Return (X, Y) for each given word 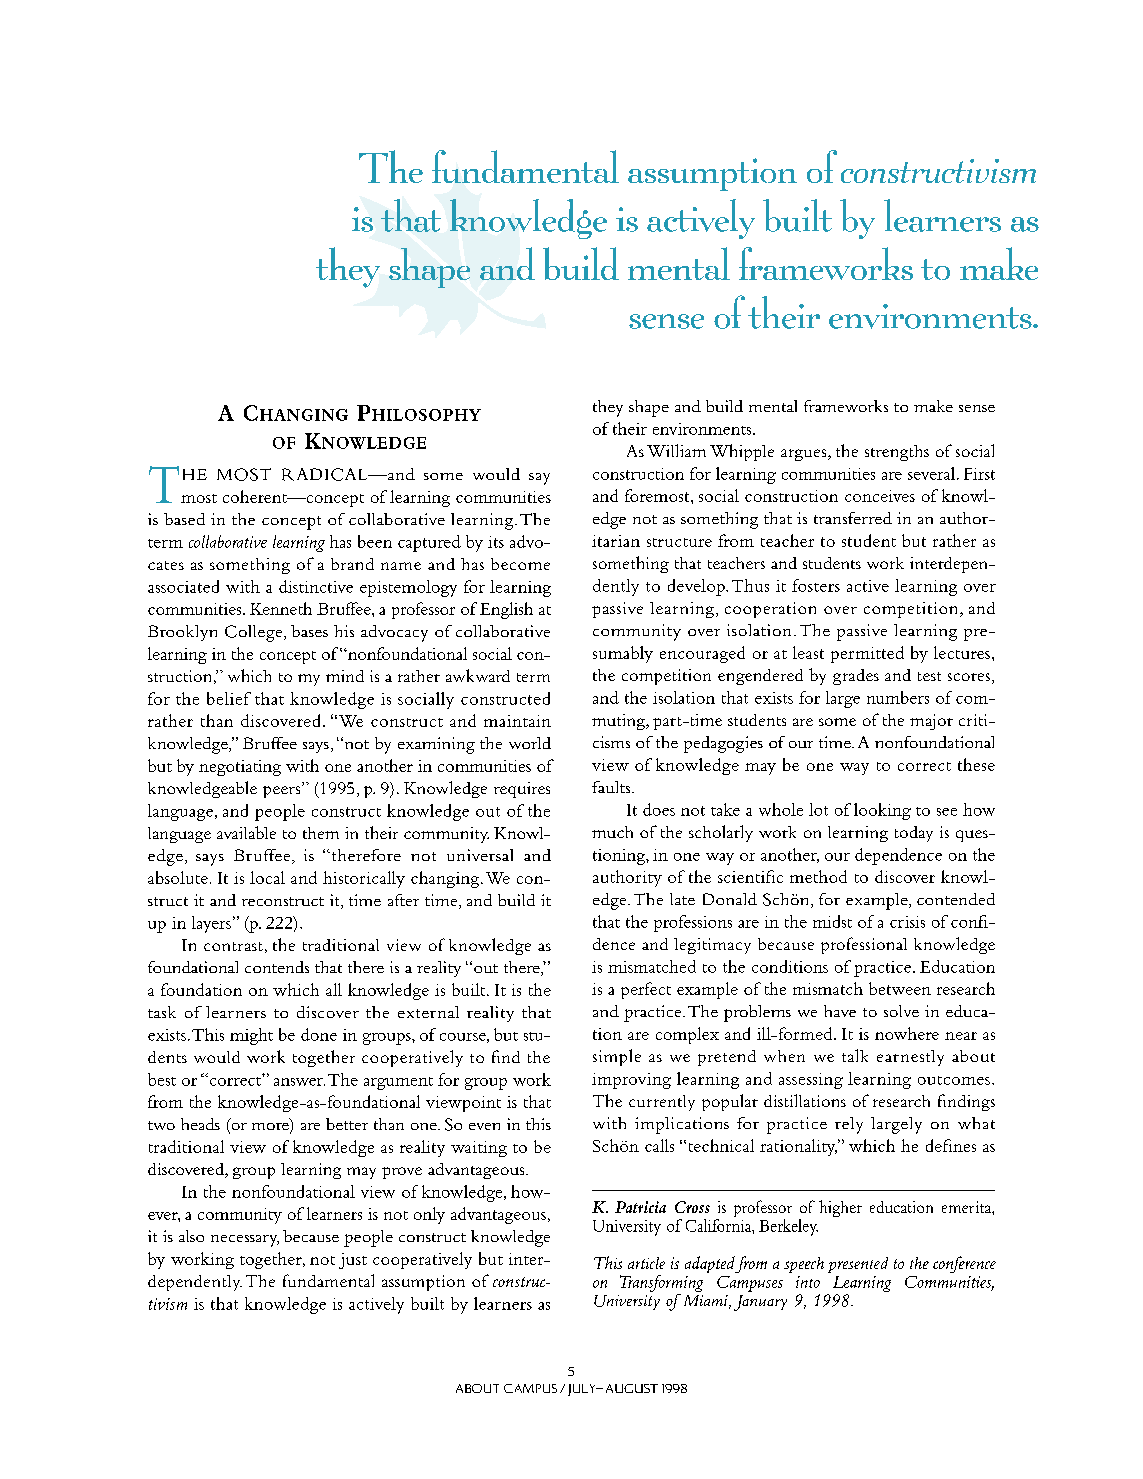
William (676, 450)
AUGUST (632, 1388)
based (184, 519)
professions (693, 923)
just (353, 1261)
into (808, 1282)
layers (211, 924)
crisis (907, 922)
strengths (897, 453)
